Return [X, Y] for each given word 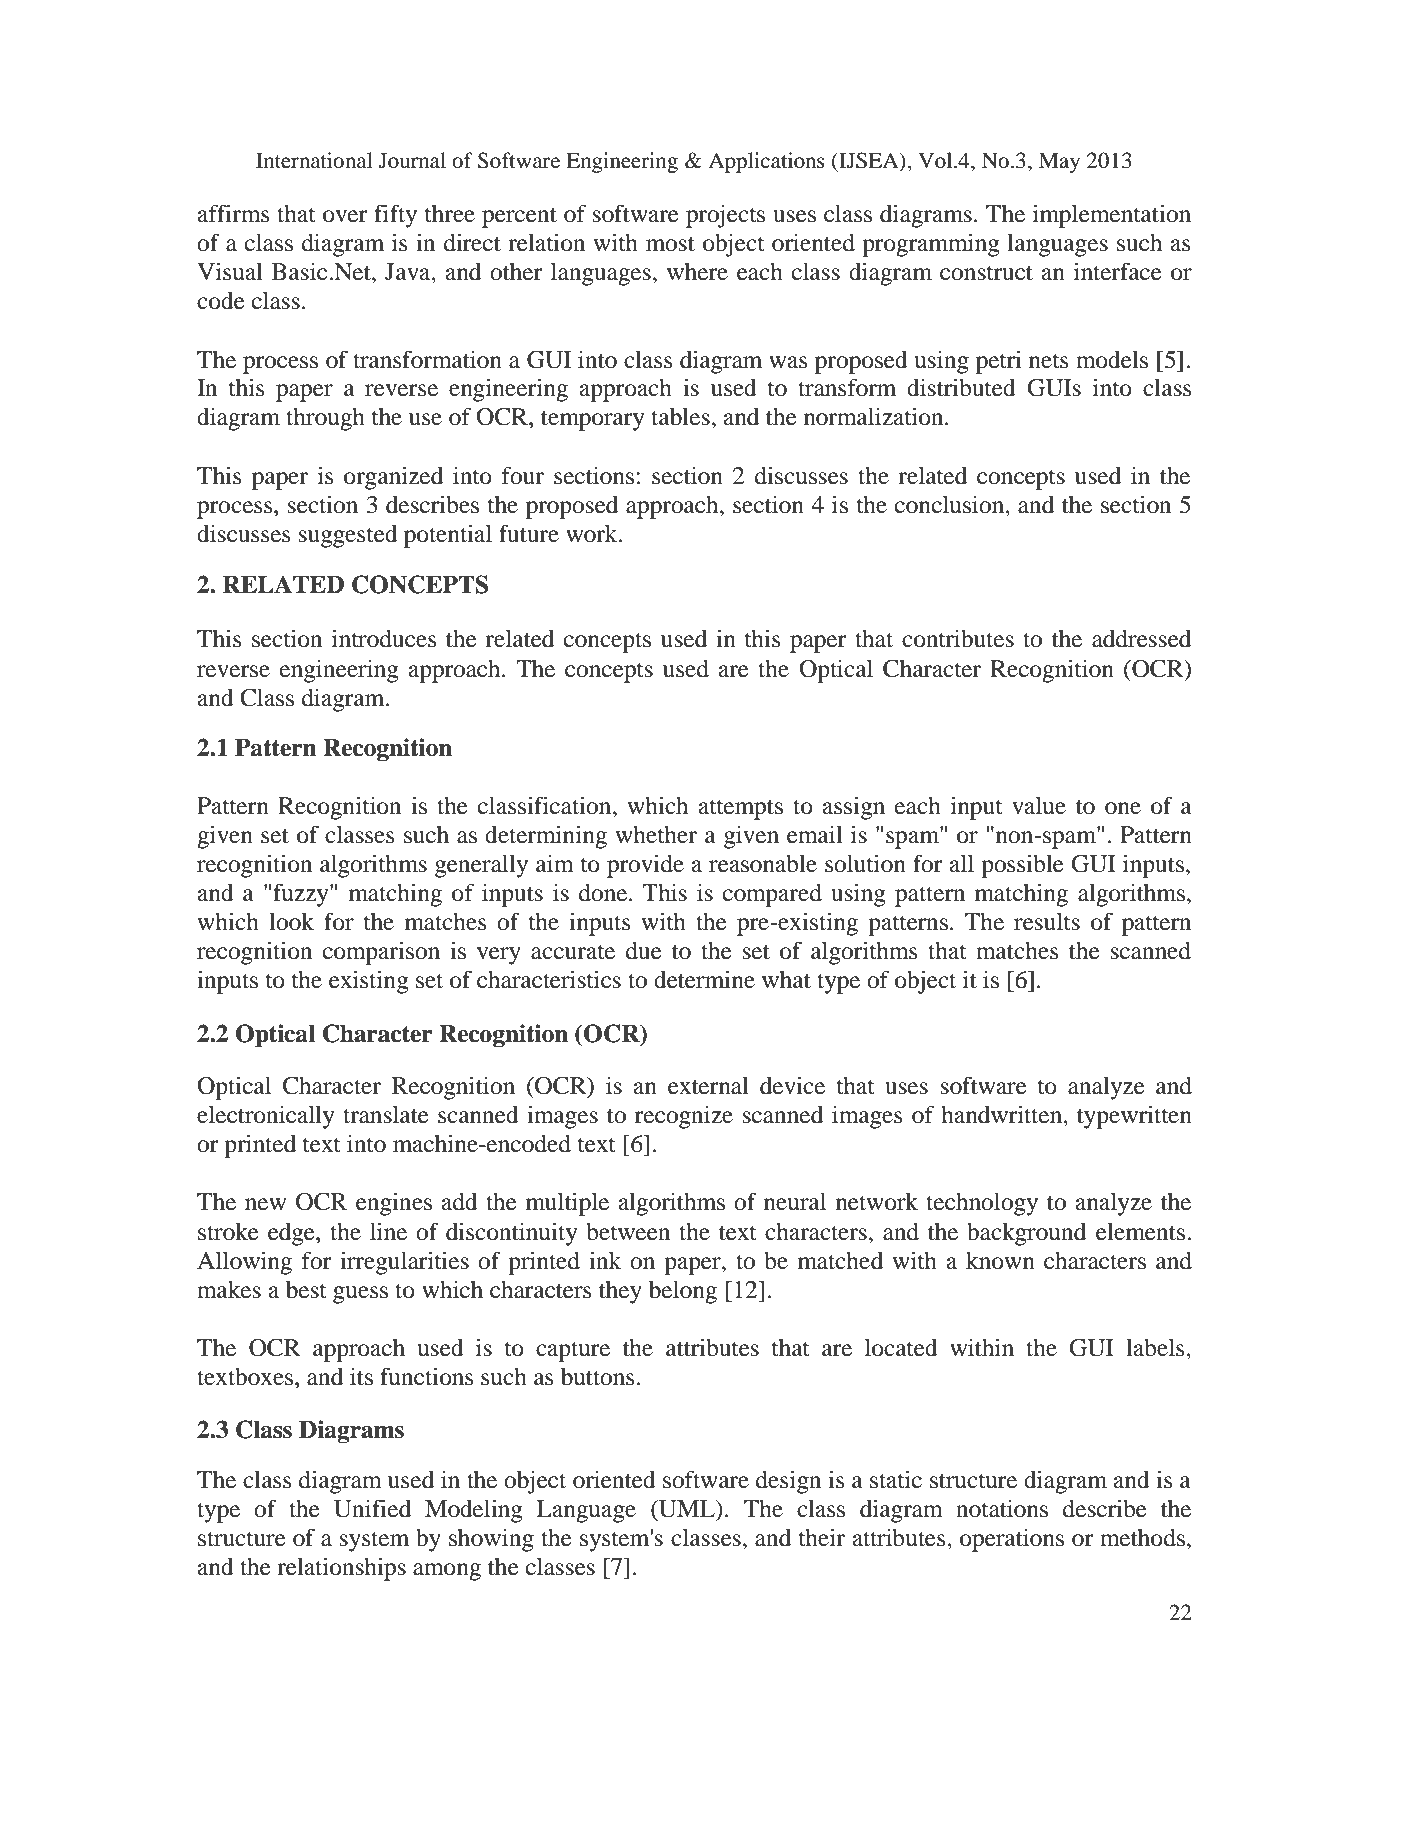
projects [725, 216]
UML [687, 1509]
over [345, 216]
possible [1022, 866]
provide [645, 866]
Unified [372, 1508]
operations [1012, 1540]
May [1059, 163]
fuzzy [302, 895]
